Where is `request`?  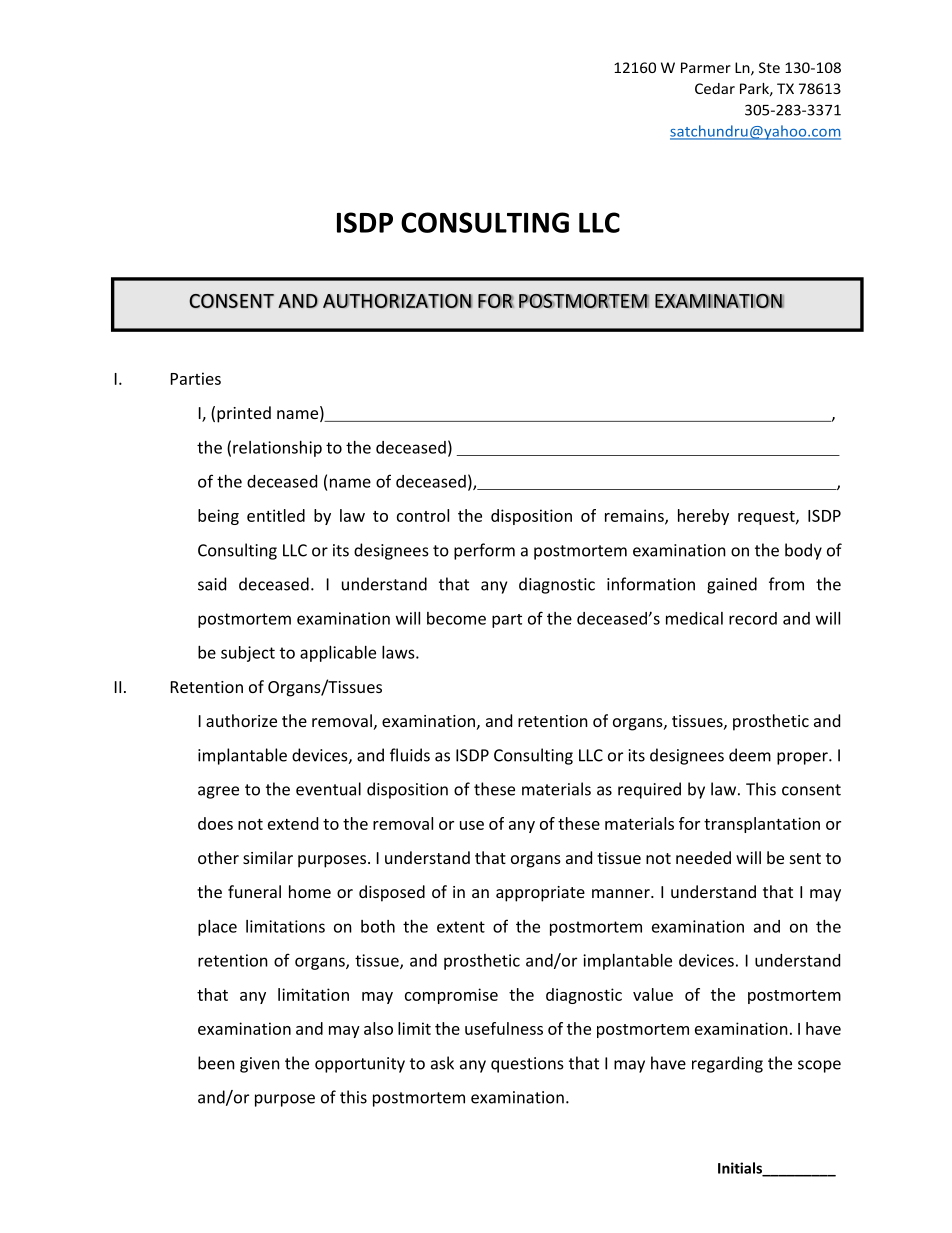 request is located at coordinates (767, 518).
